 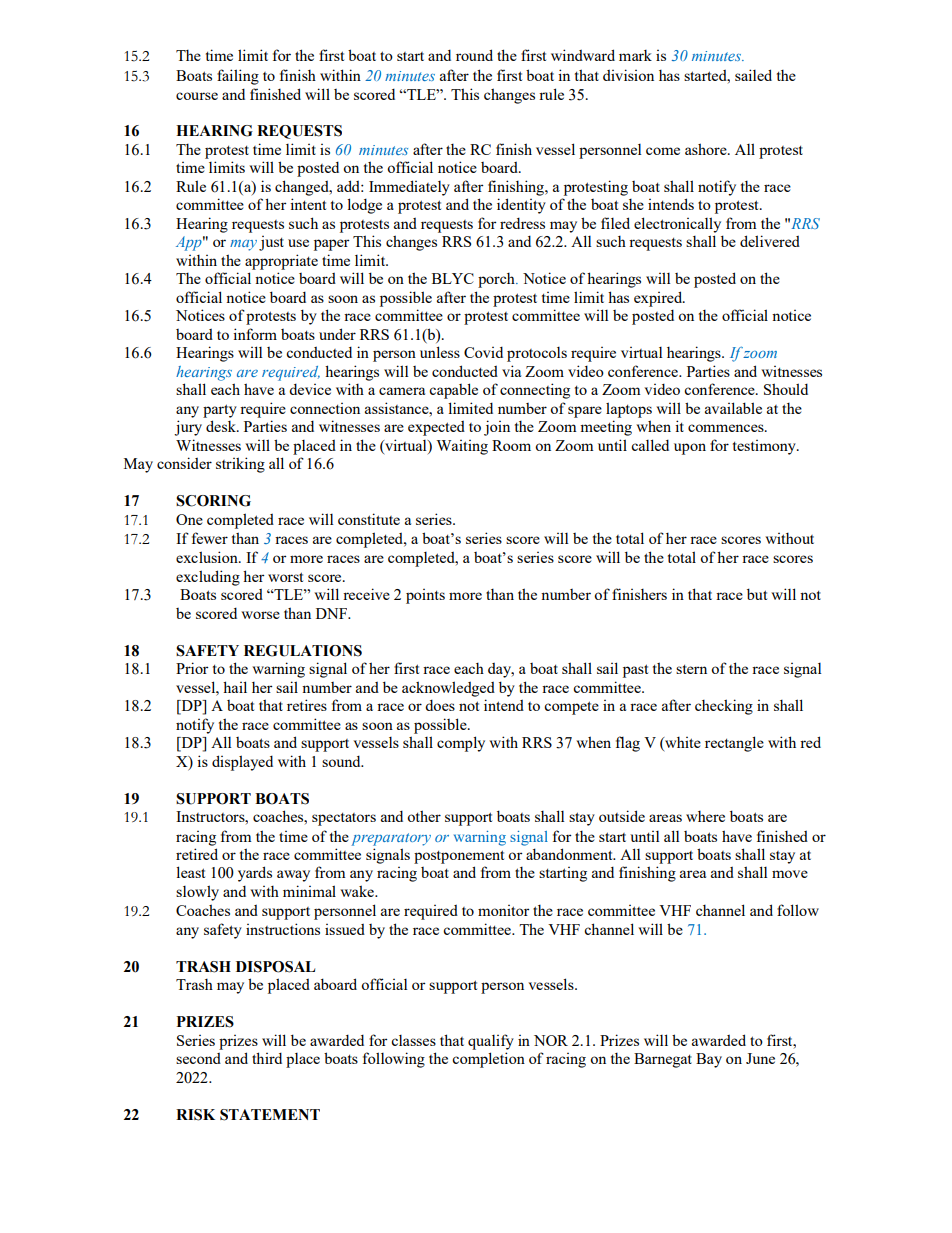 I want to click on monitor, so click(x=503, y=910).
